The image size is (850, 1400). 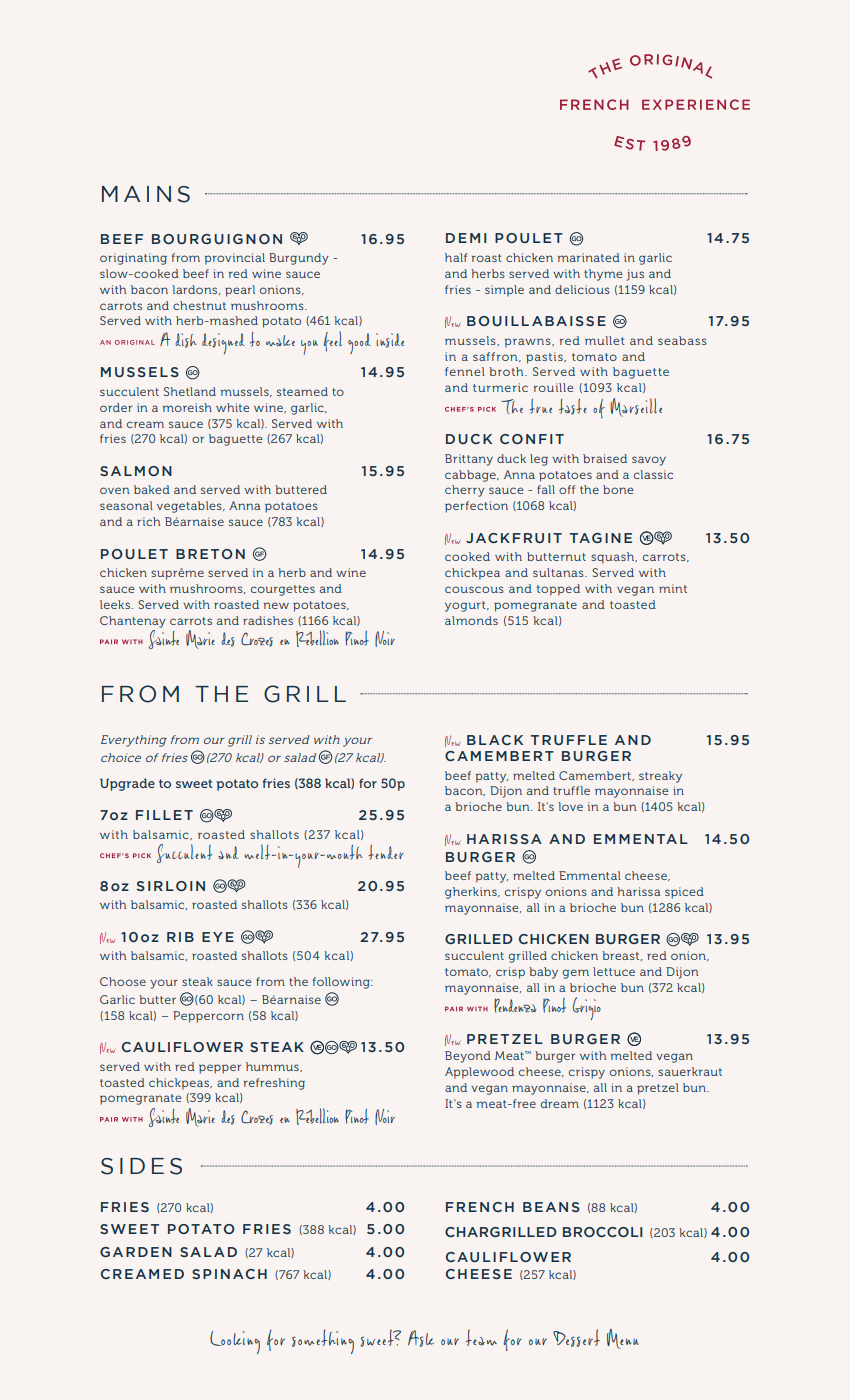 I want to click on marinated, so click(x=589, y=257).
